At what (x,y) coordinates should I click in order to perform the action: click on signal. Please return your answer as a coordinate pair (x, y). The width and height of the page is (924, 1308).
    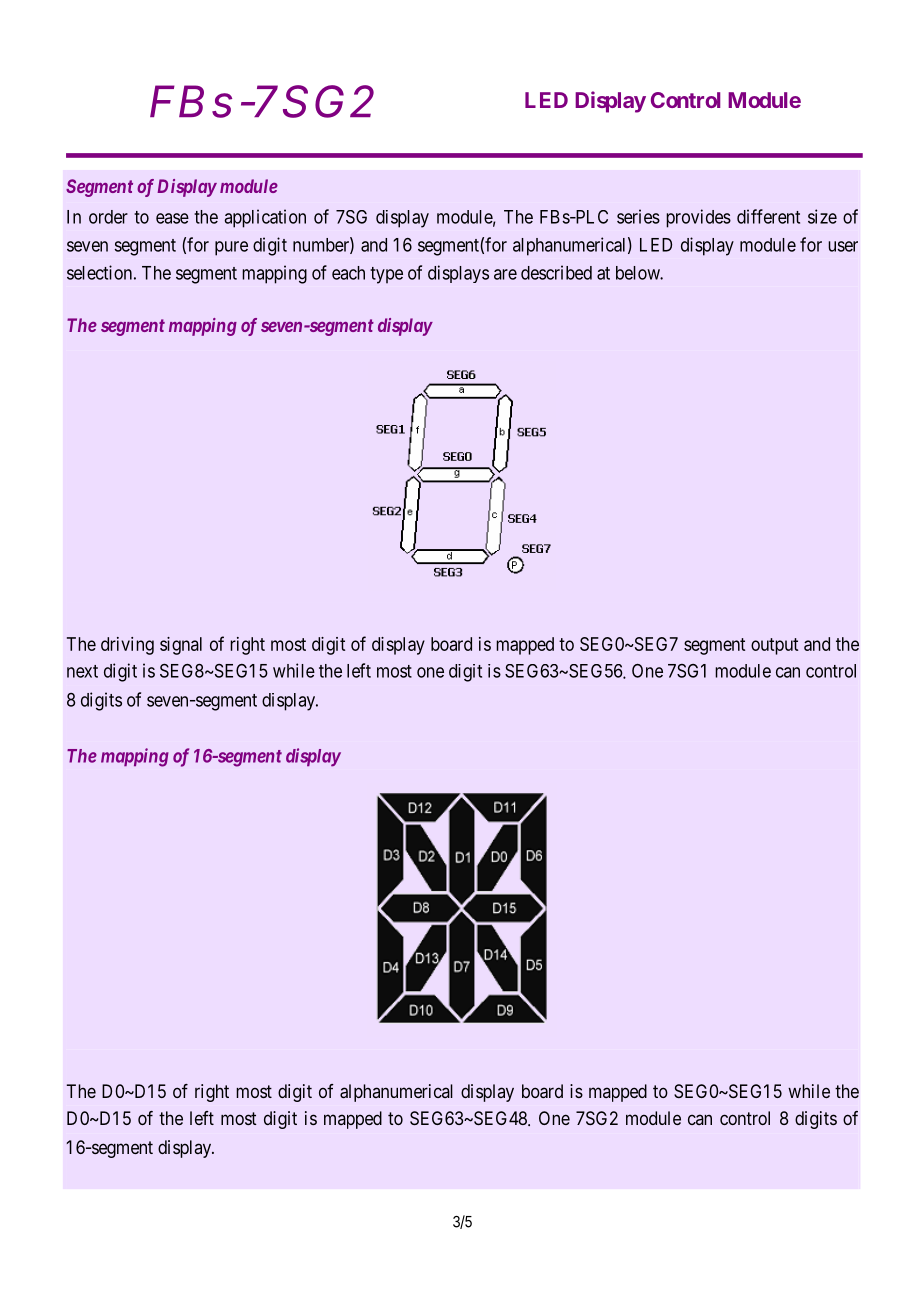
    Looking at the image, I should click on (181, 646).
